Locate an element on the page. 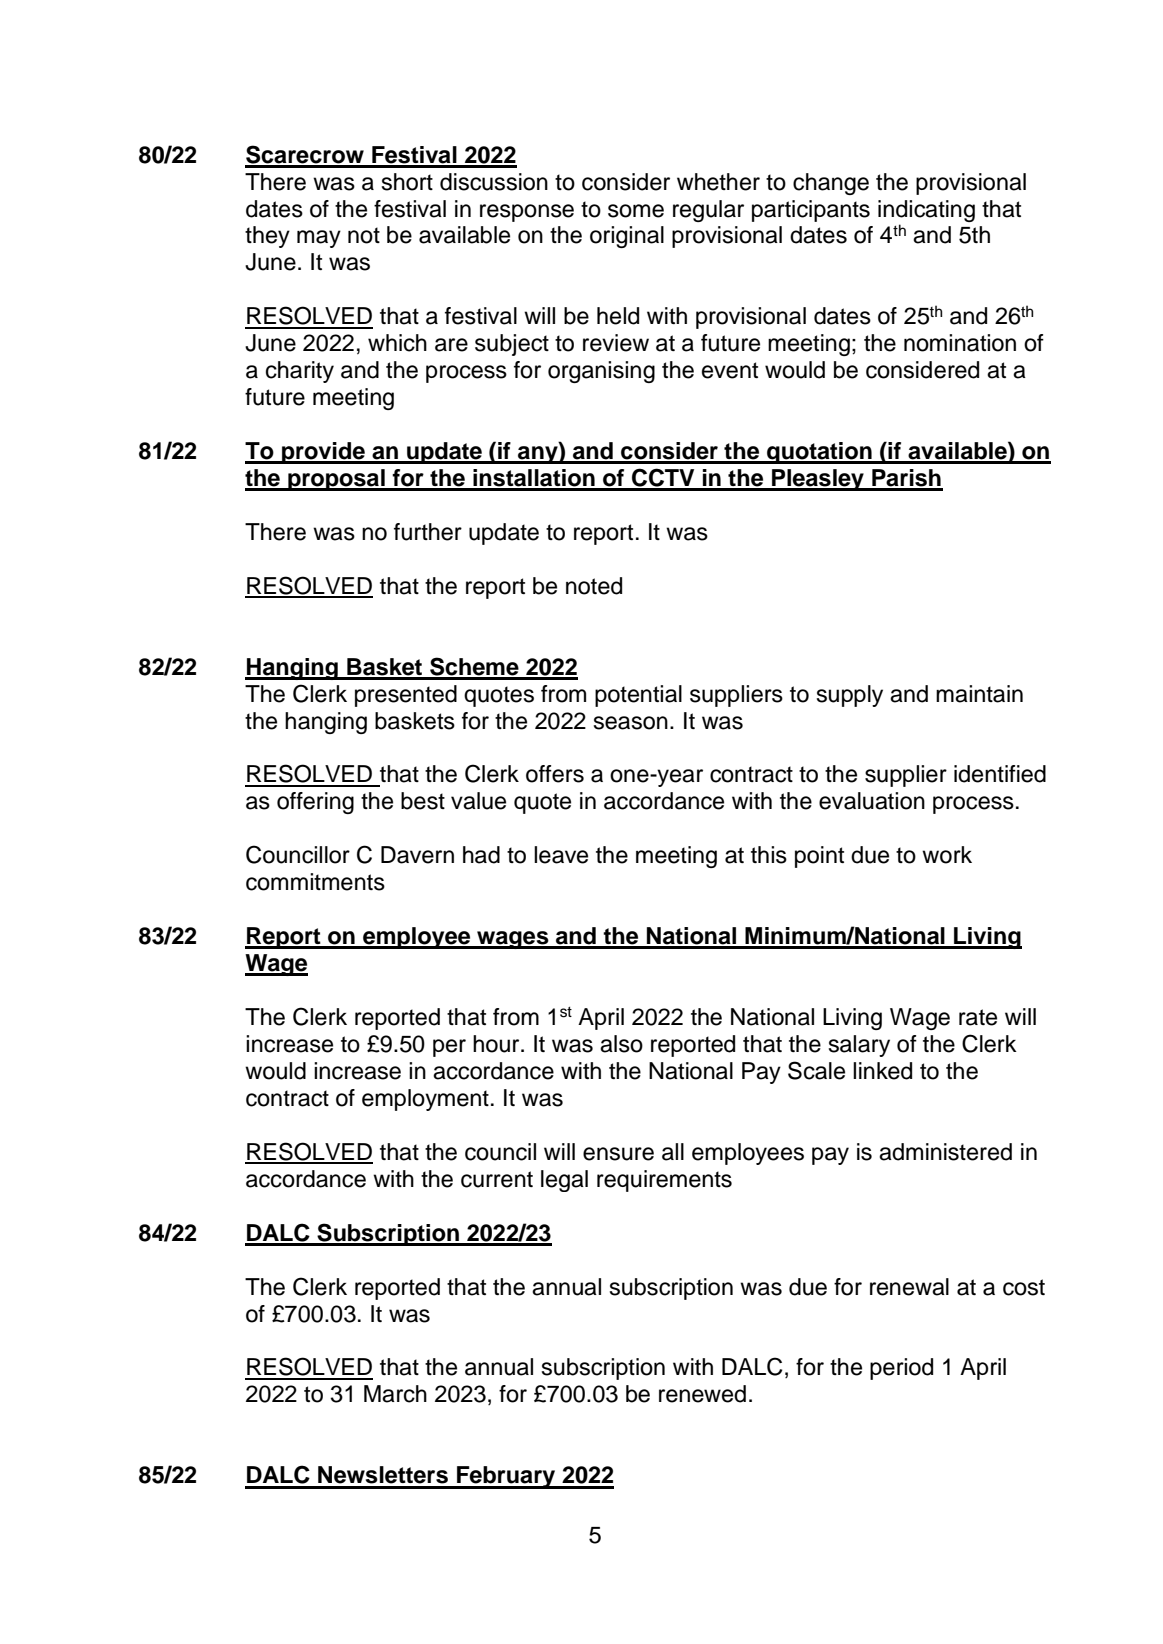  maintain is located at coordinates (979, 694).
